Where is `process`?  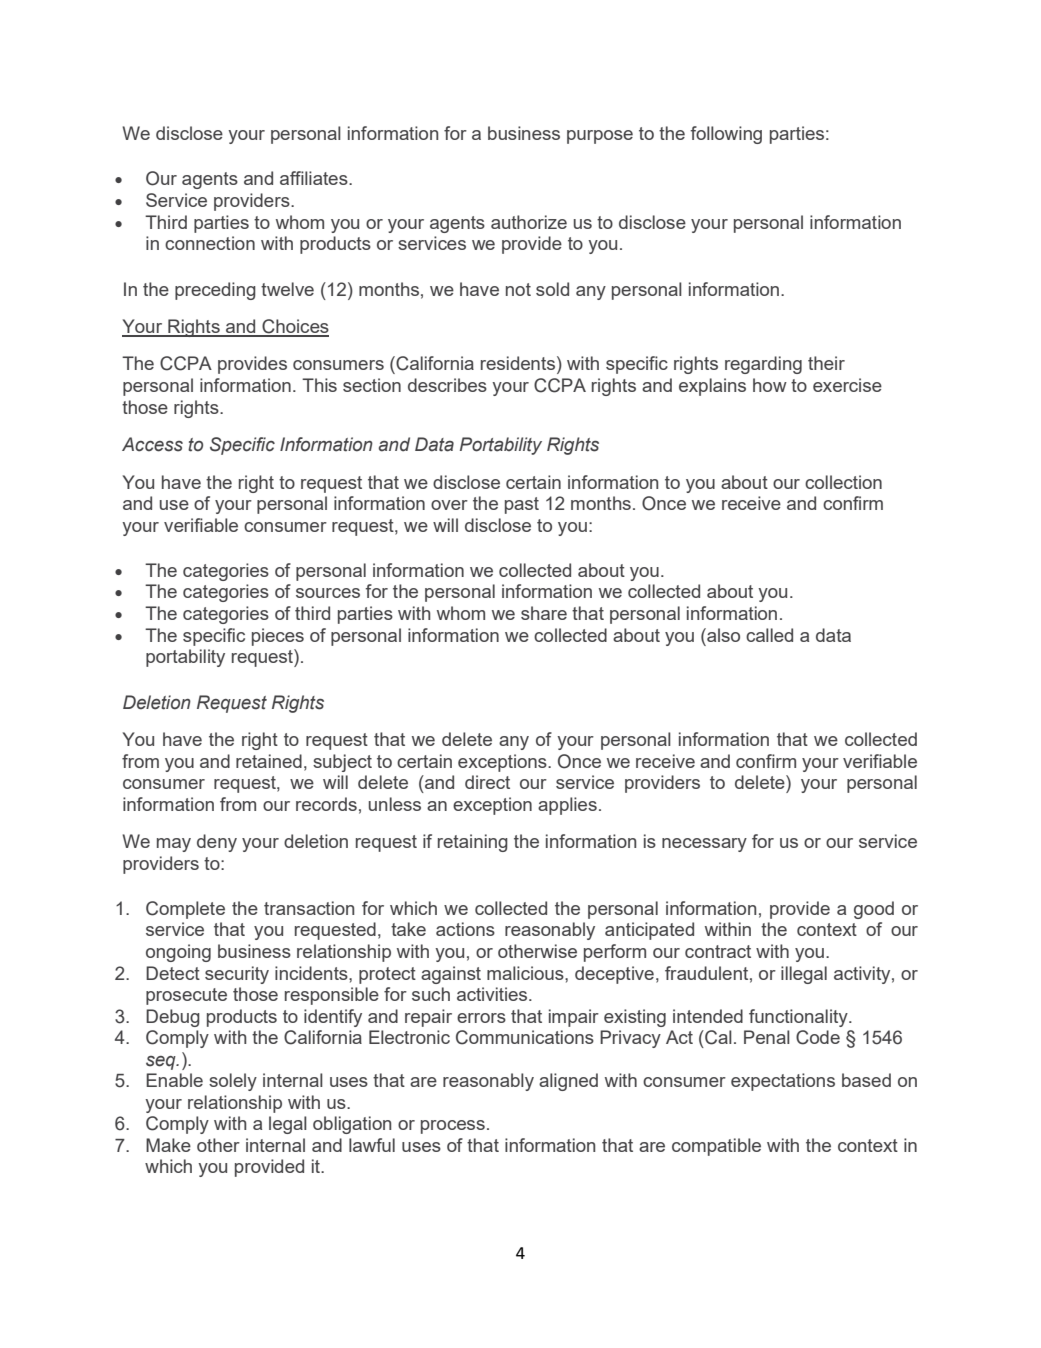 process is located at coordinates (453, 1127).
